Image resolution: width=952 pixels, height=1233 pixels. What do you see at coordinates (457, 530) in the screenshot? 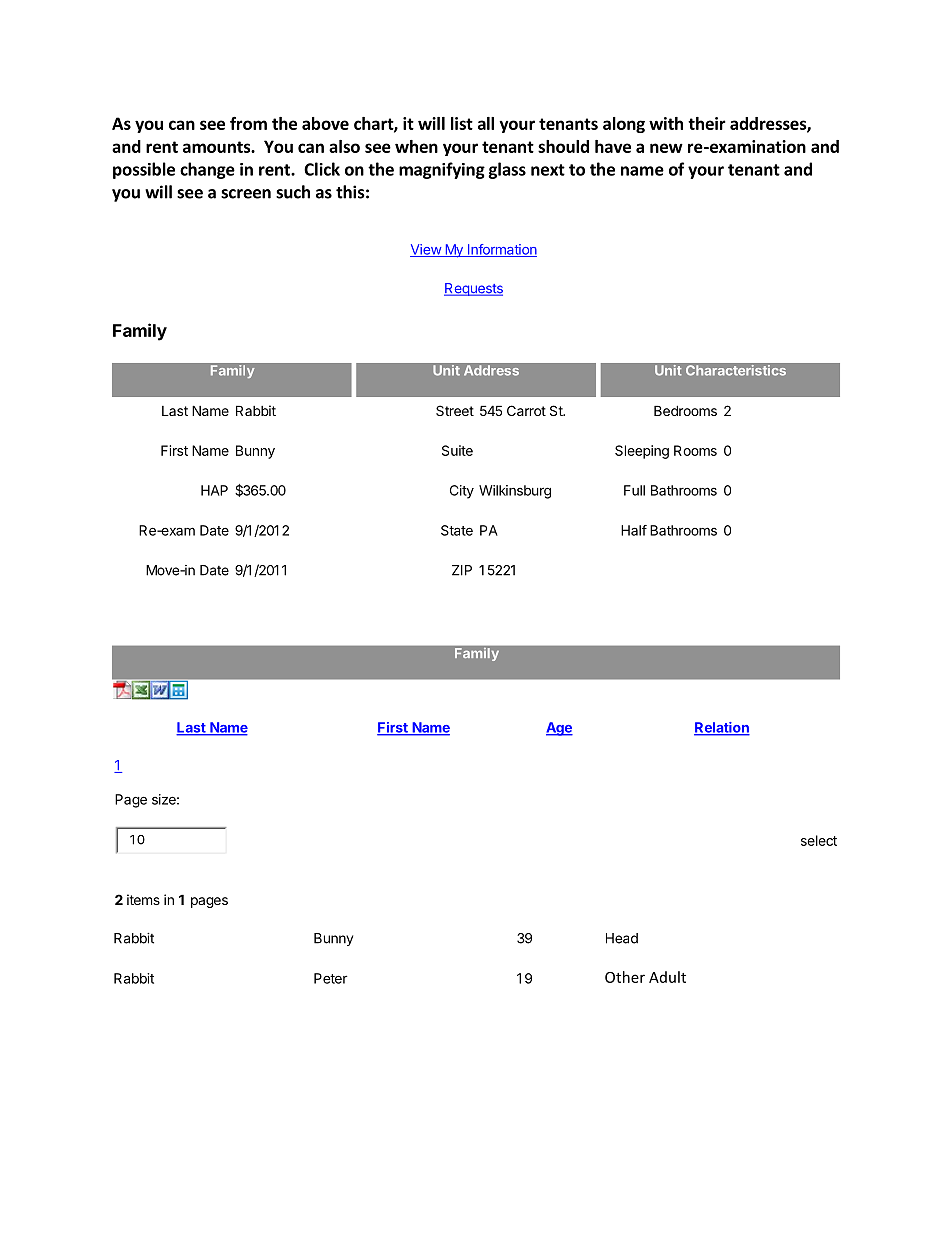
I see `State` at bounding box center [457, 530].
